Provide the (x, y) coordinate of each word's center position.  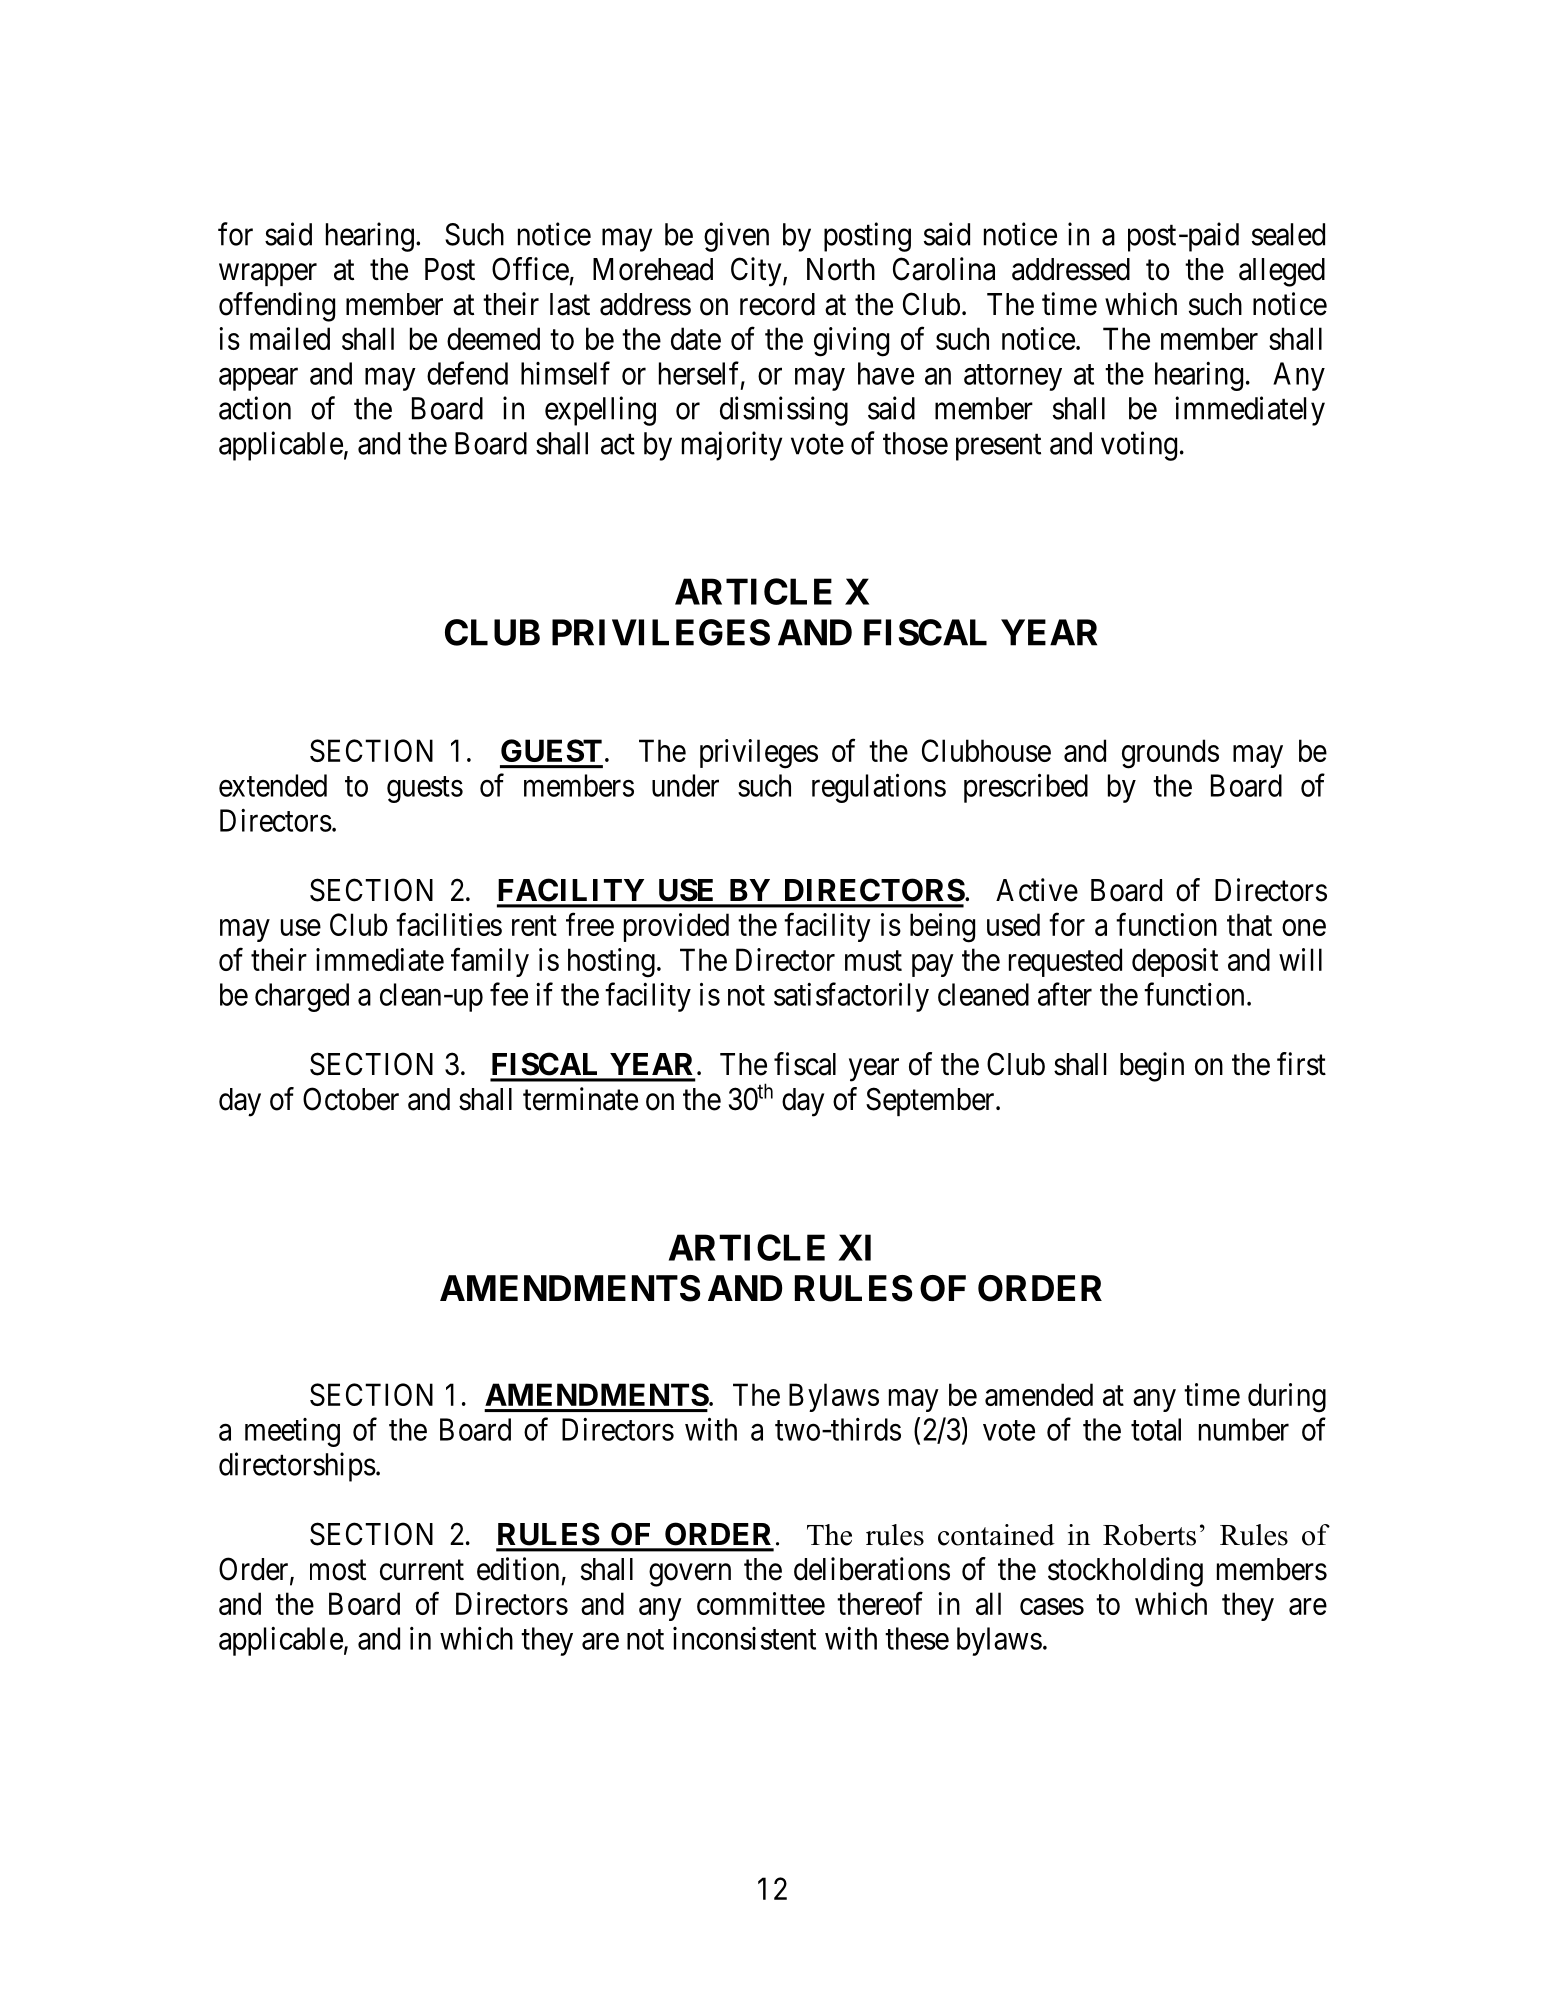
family (490, 962)
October (351, 1099)
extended (273, 785)
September (931, 1101)
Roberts (1149, 1535)
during (1287, 1398)
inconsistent (744, 1638)
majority (732, 446)
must (873, 961)
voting (1139, 446)
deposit (1175, 962)
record (777, 304)
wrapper (268, 275)
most (338, 1570)
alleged (1282, 272)
